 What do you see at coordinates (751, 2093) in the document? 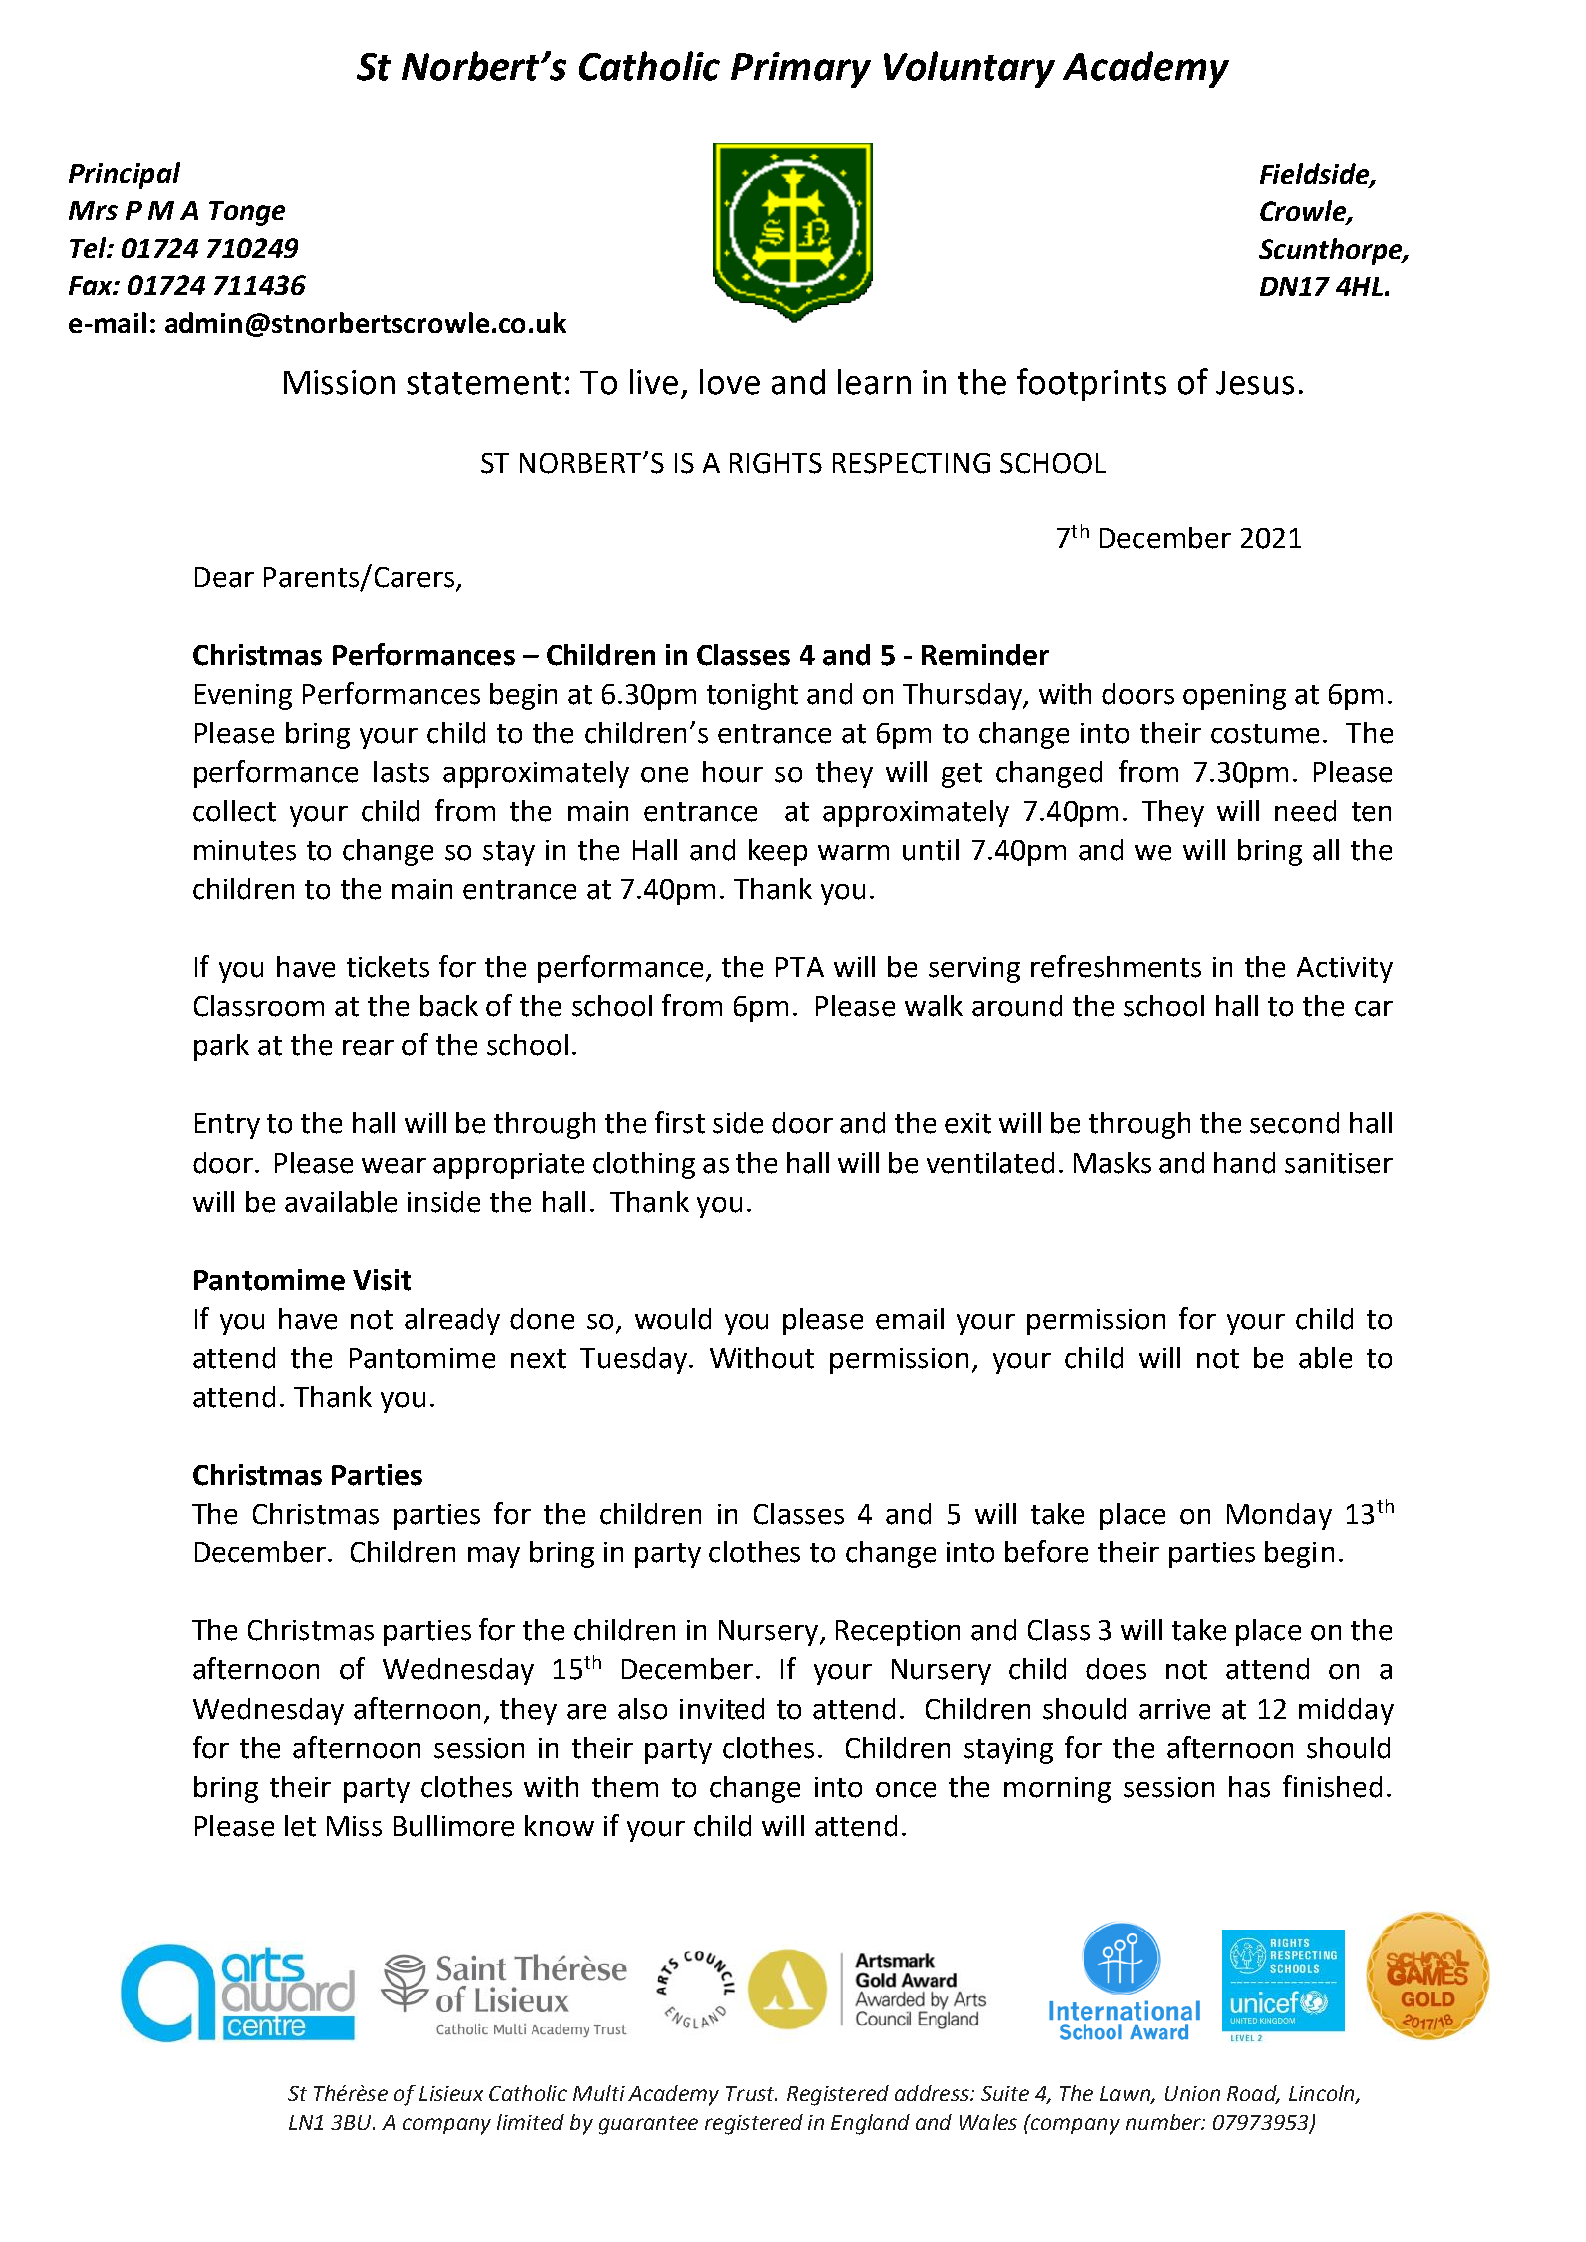
I see `Trust` at bounding box center [751, 2093].
